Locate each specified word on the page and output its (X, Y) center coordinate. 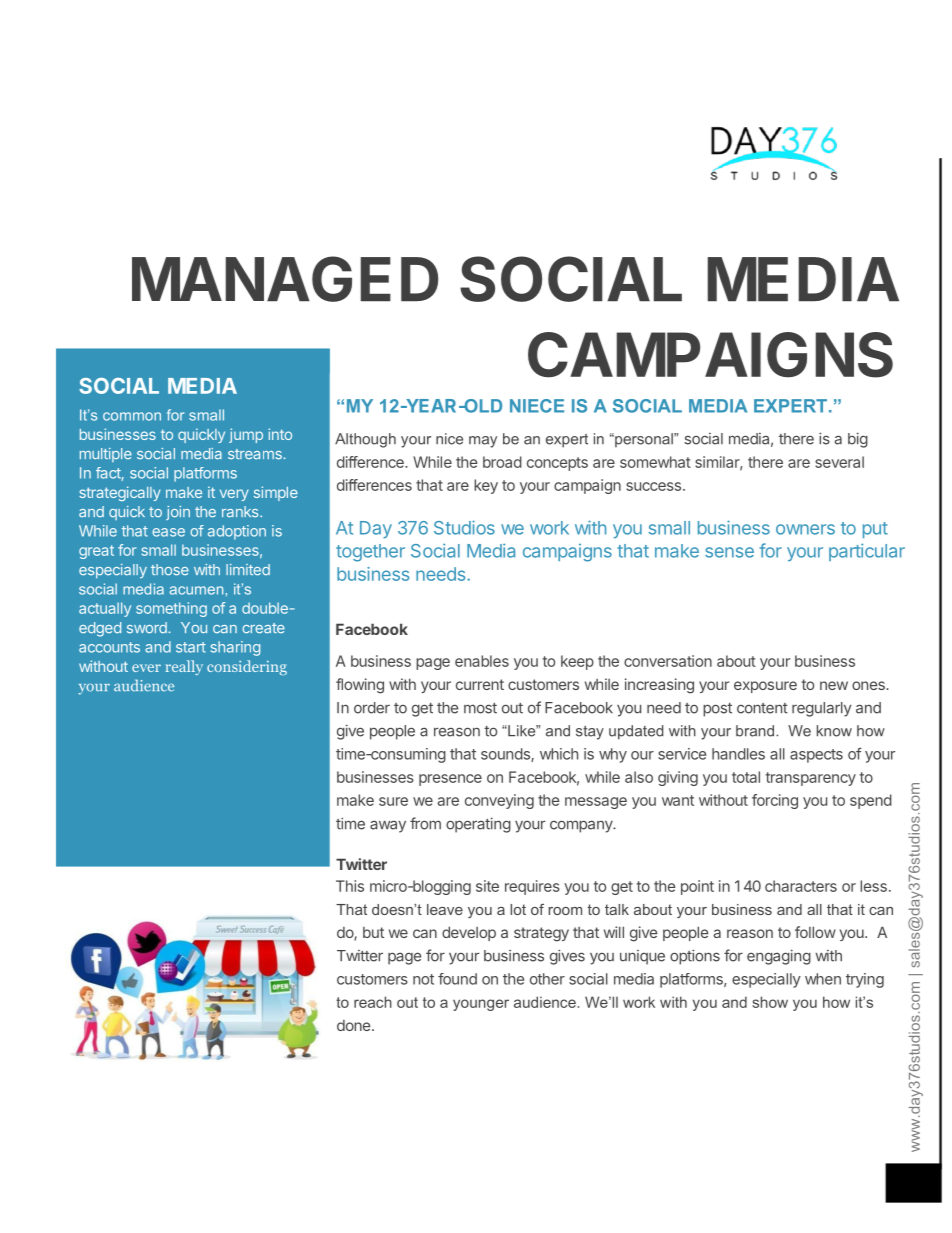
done (355, 1025)
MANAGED (285, 279)
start (191, 647)
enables (482, 661)
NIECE (537, 406)
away (388, 826)
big (858, 440)
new (834, 685)
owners (805, 529)
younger (481, 1005)
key (486, 486)
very (234, 495)
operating (478, 825)
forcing (775, 801)
